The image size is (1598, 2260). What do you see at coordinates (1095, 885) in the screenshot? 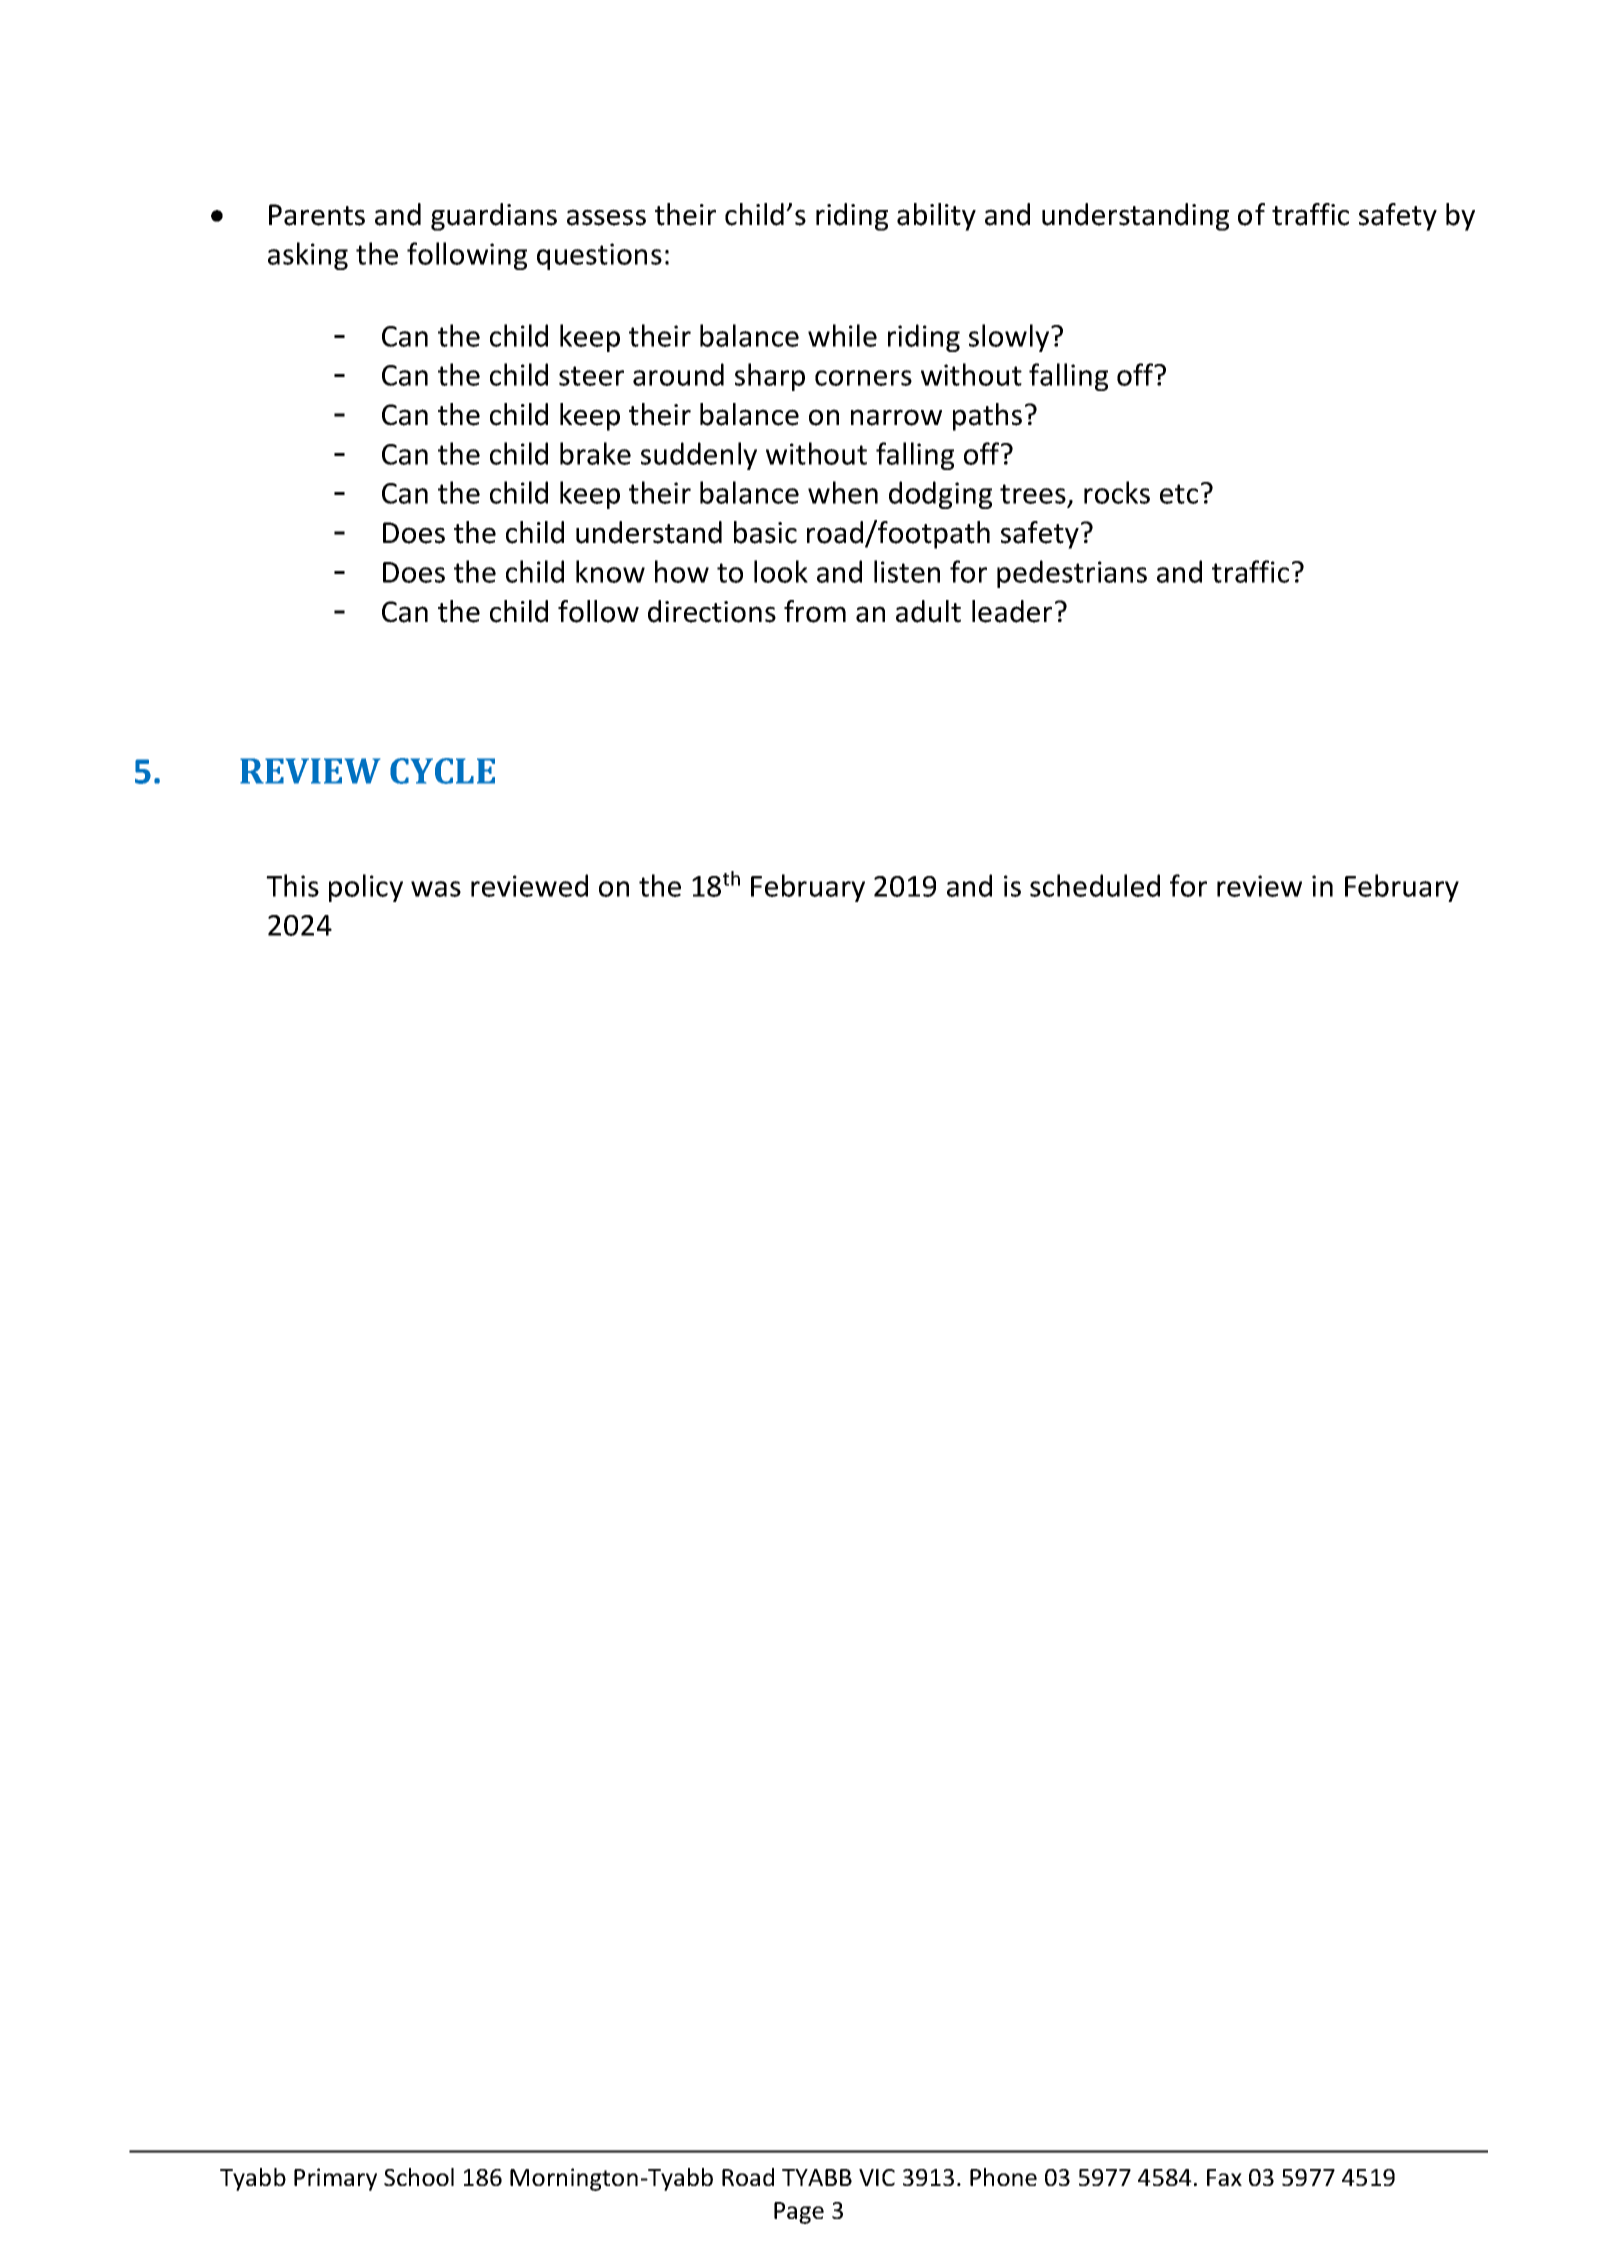
I see `scheduled` at bounding box center [1095, 885].
